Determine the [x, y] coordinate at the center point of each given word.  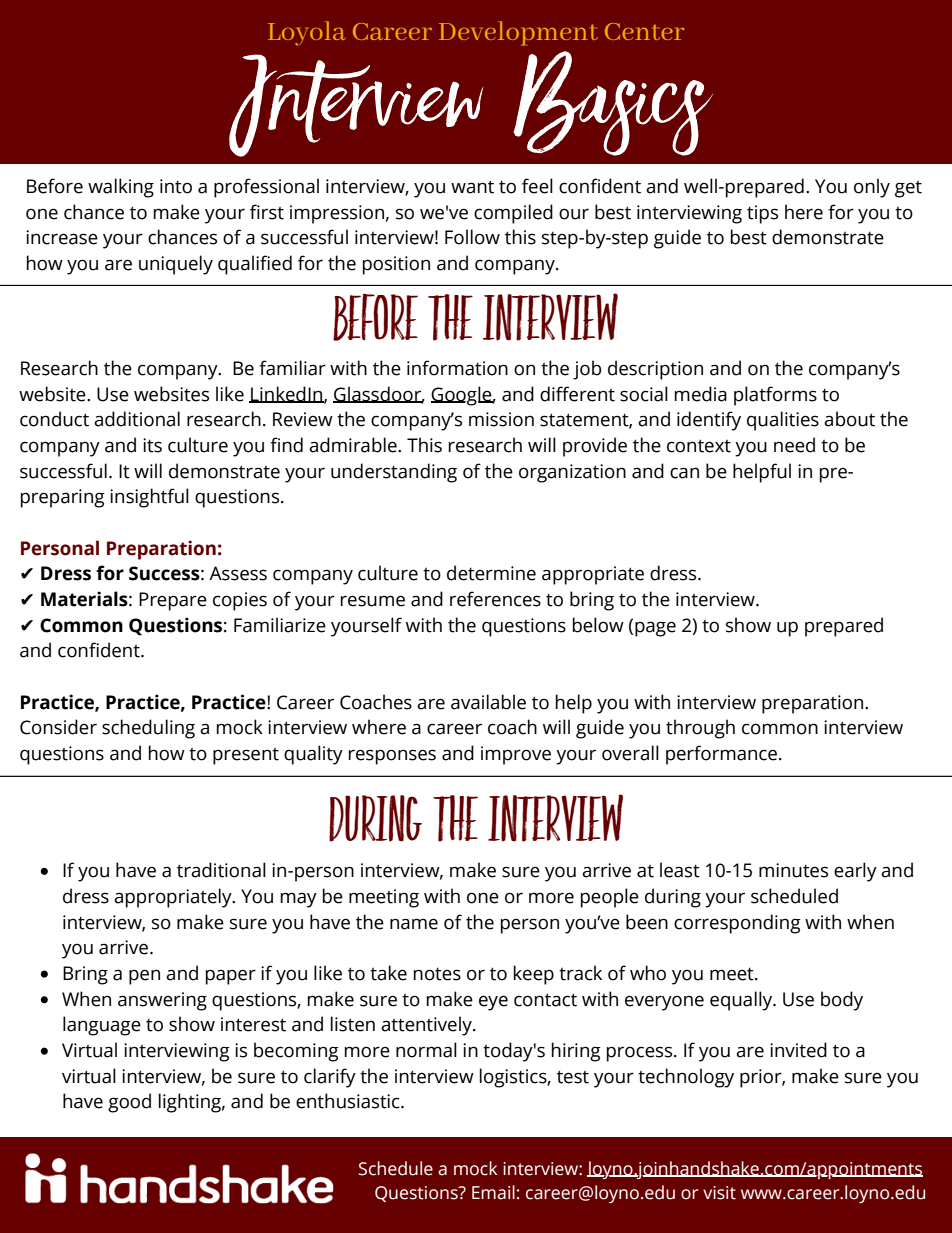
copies [240, 601]
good [129, 1103]
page [655, 629]
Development [518, 33]
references [495, 599]
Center [644, 31]
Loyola [307, 33]
